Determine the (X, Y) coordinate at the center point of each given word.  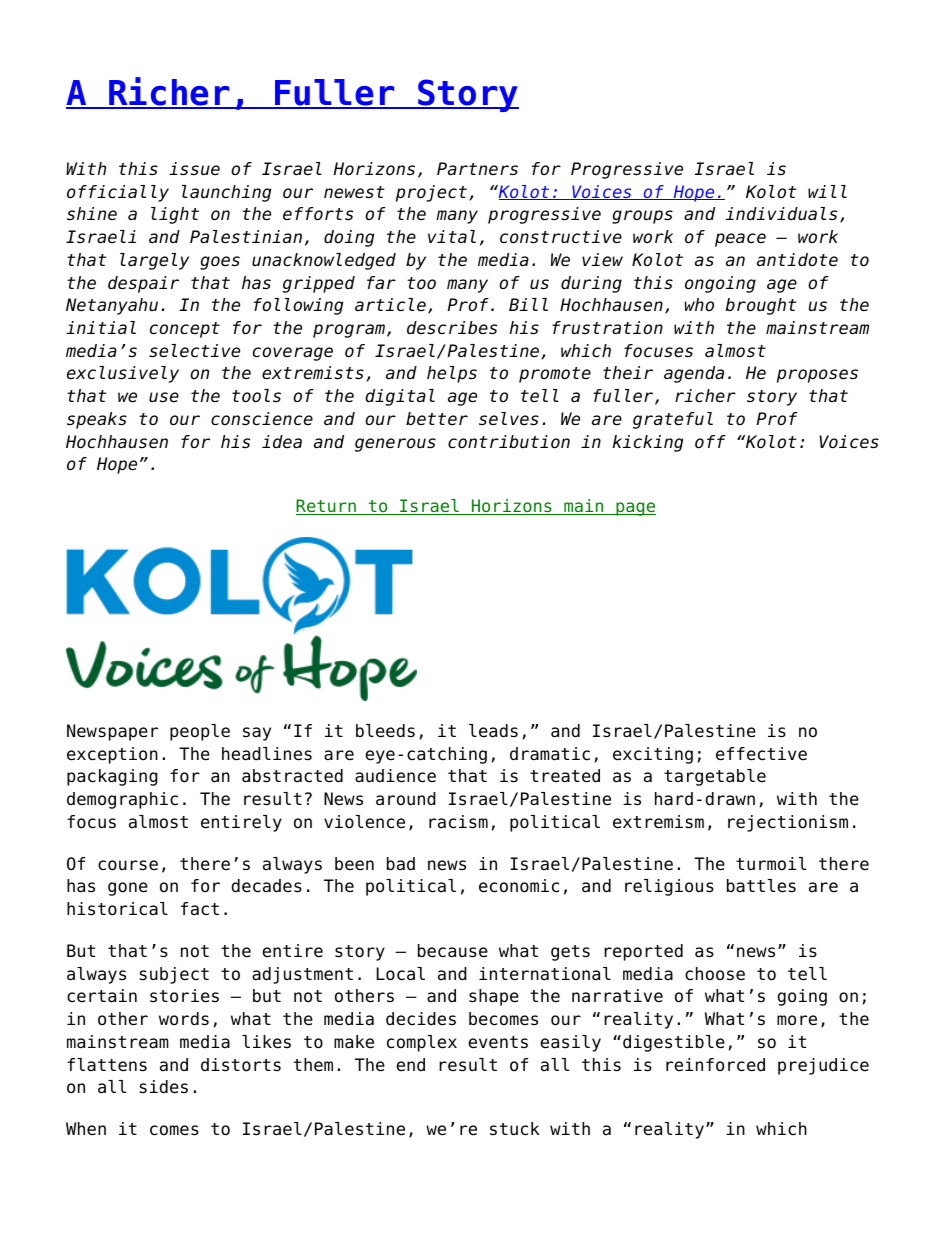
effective (761, 754)
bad (401, 864)
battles (761, 886)
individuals (781, 214)
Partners (477, 169)
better (437, 419)
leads (493, 731)
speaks (97, 420)
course (128, 865)
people (200, 732)
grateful (673, 420)
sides (163, 1087)
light (175, 215)
